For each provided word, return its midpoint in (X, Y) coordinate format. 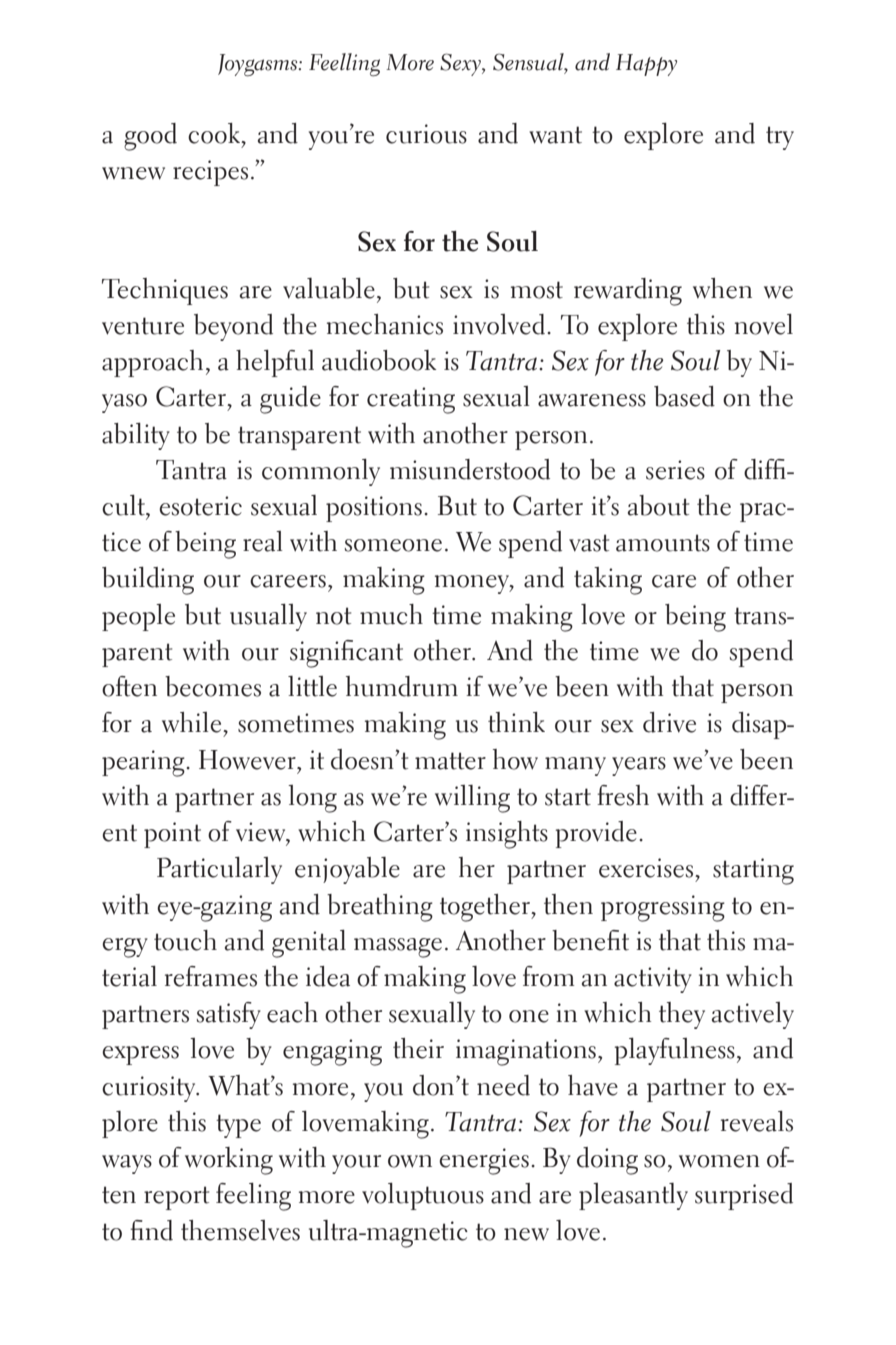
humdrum (402, 686)
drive (669, 722)
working (229, 1161)
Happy (646, 65)
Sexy (461, 64)
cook (215, 133)
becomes (213, 686)
